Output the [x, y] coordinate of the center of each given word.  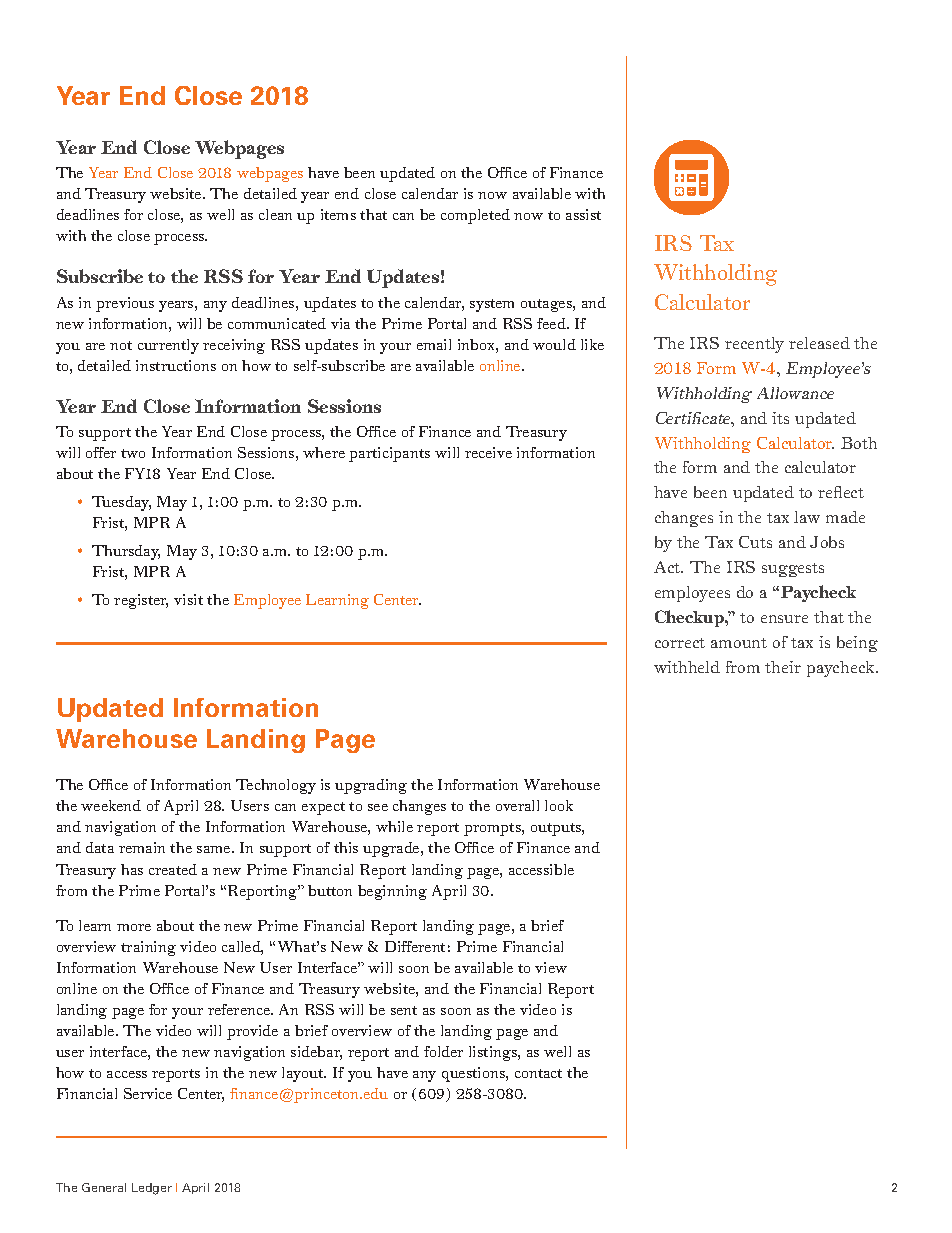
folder [443, 1051]
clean [275, 214]
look [559, 805]
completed [475, 216]
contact [538, 1073]
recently [754, 345]
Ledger [152, 1189]
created [173, 869]
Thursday [126, 552]
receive [488, 452]
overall [517, 805]
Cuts [755, 542]
